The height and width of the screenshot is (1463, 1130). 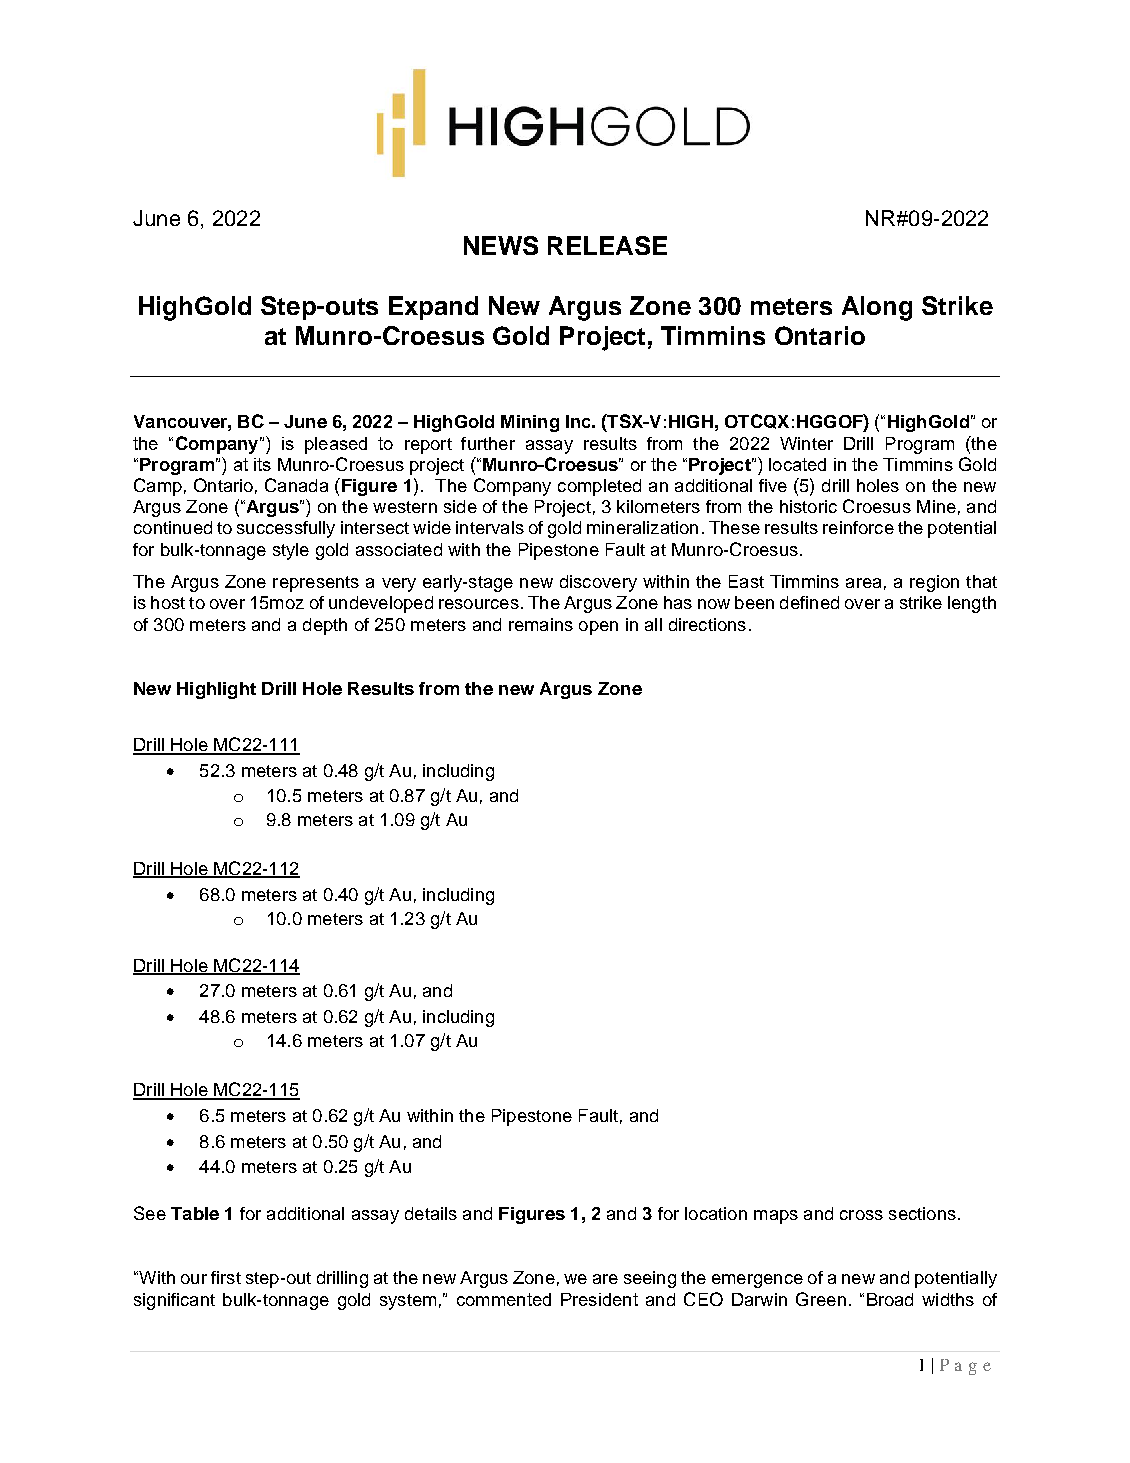 What do you see at coordinates (809, 602) in the screenshot?
I see `defined` at bounding box center [809, 602].
